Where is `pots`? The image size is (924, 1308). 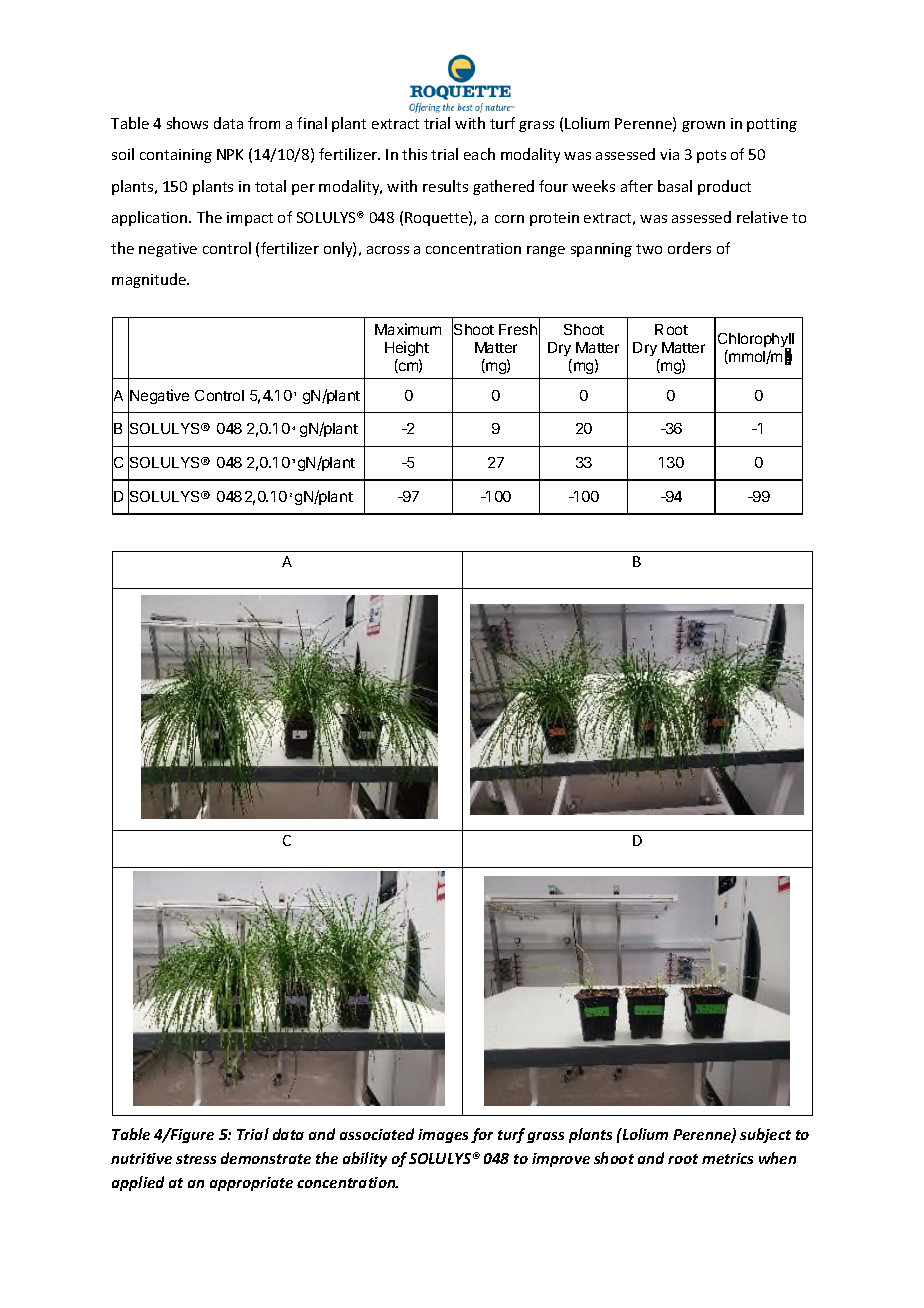
pots is located at coordinates (711, 156).
